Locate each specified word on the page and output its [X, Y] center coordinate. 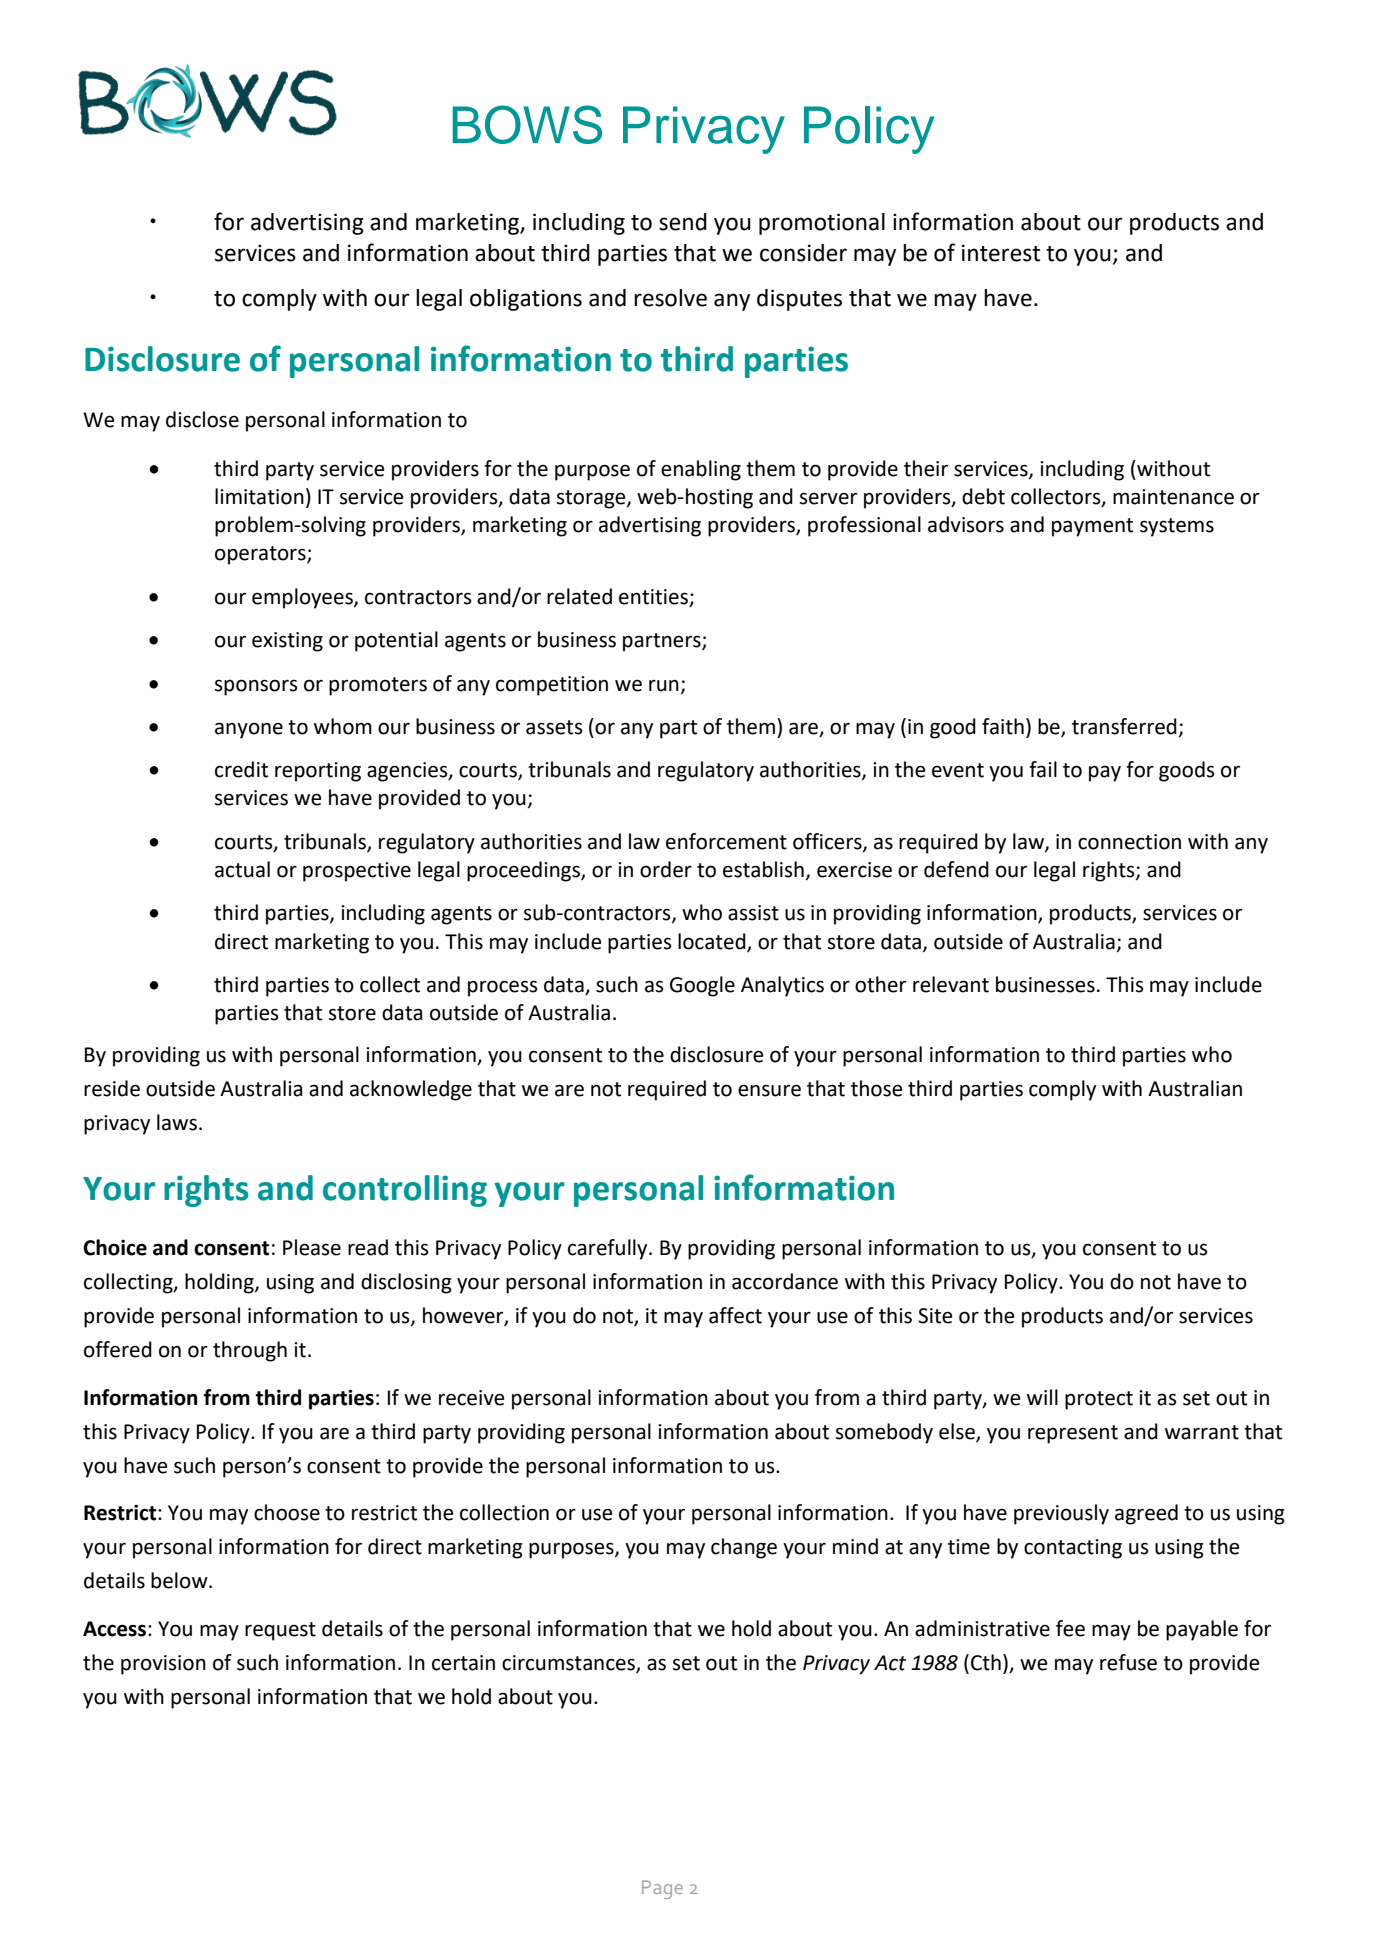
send [683, 222]
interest [1001, 253]
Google [702, 986]
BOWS [527, 124]
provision [163, 1665]
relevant [951, 984]
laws [177, 1122]
